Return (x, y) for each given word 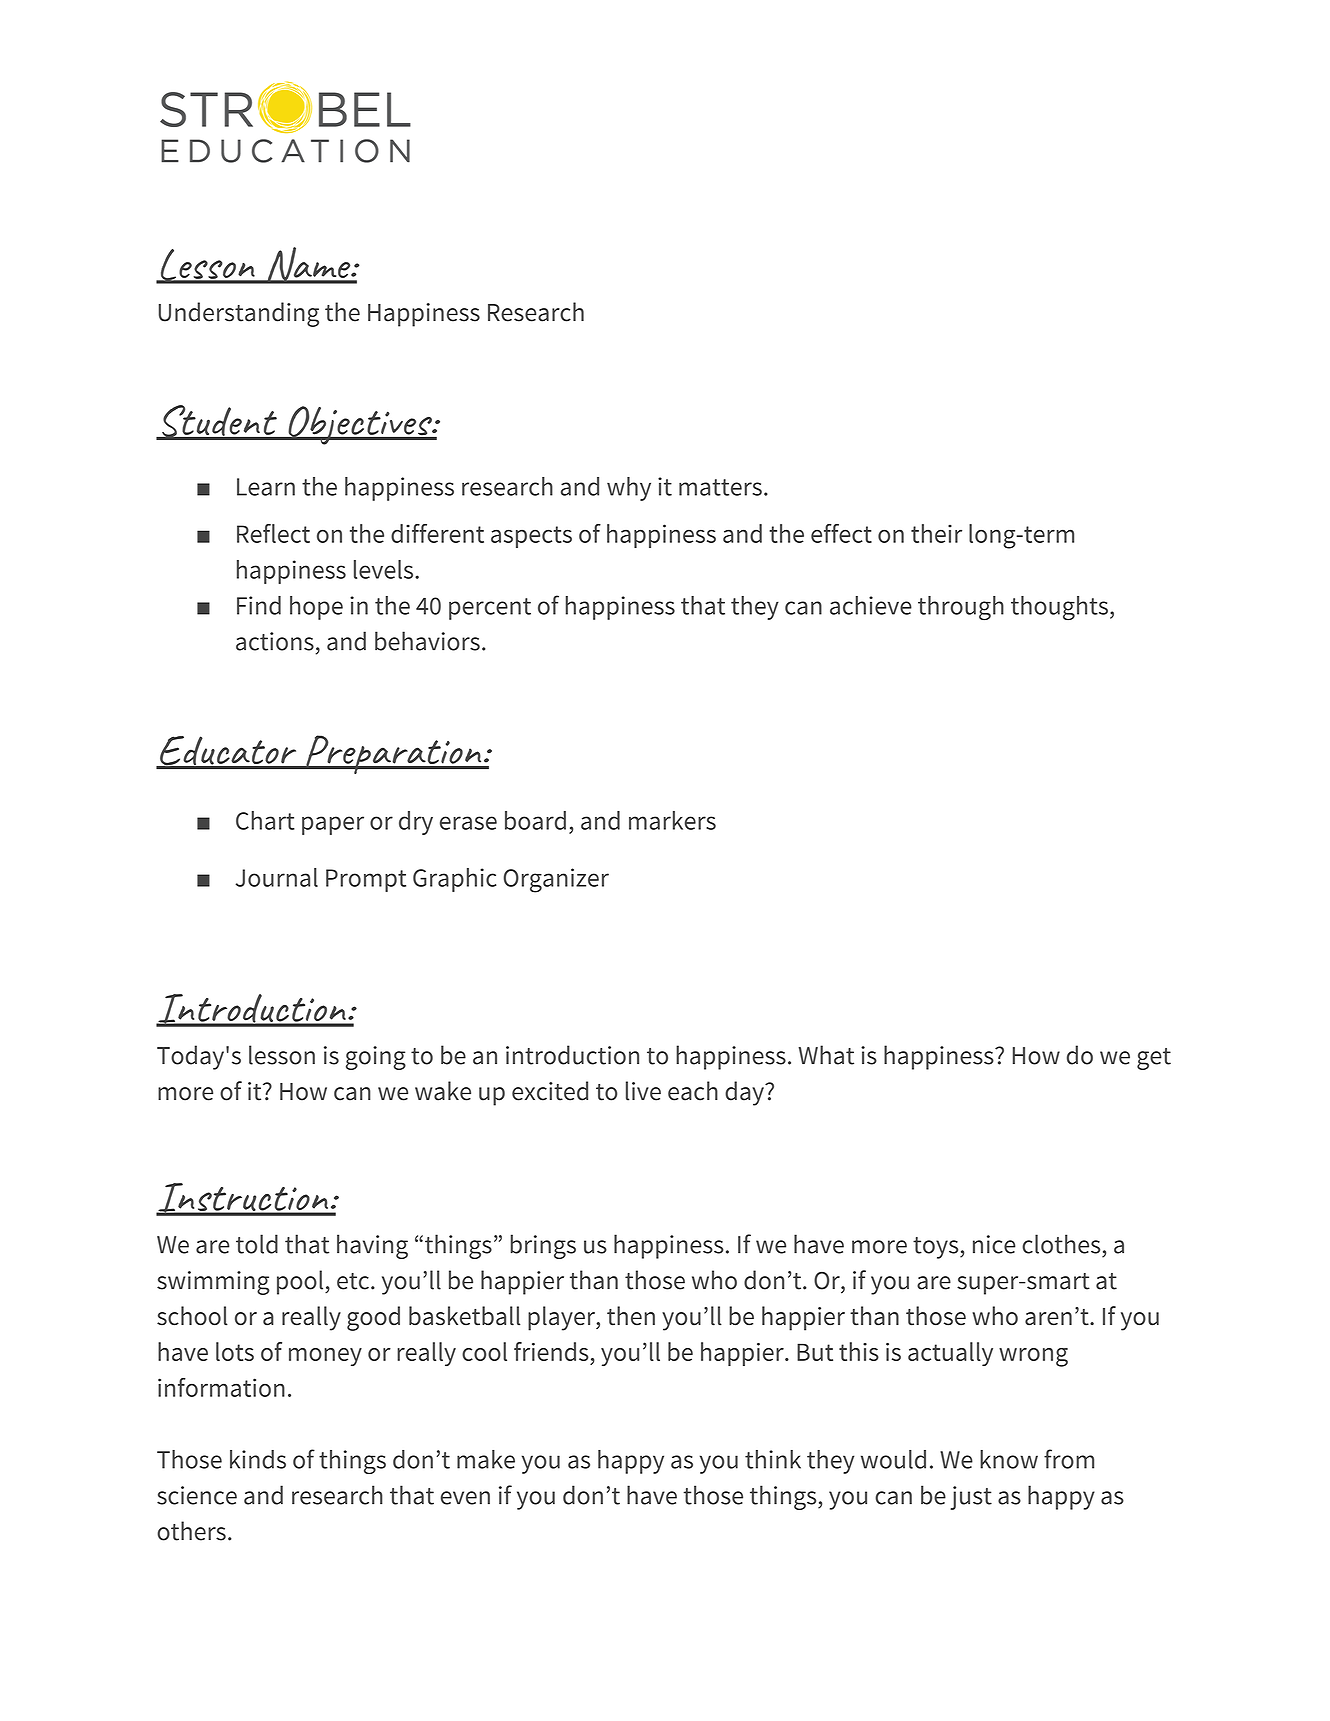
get (1154, 1059)
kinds (258, 1459)
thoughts (1059, 608)
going (376, 1058)
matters (720, 487)
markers (672, 820)
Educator (228, 752)
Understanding (239, 314)
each (693, 1091)
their (936, 533)
